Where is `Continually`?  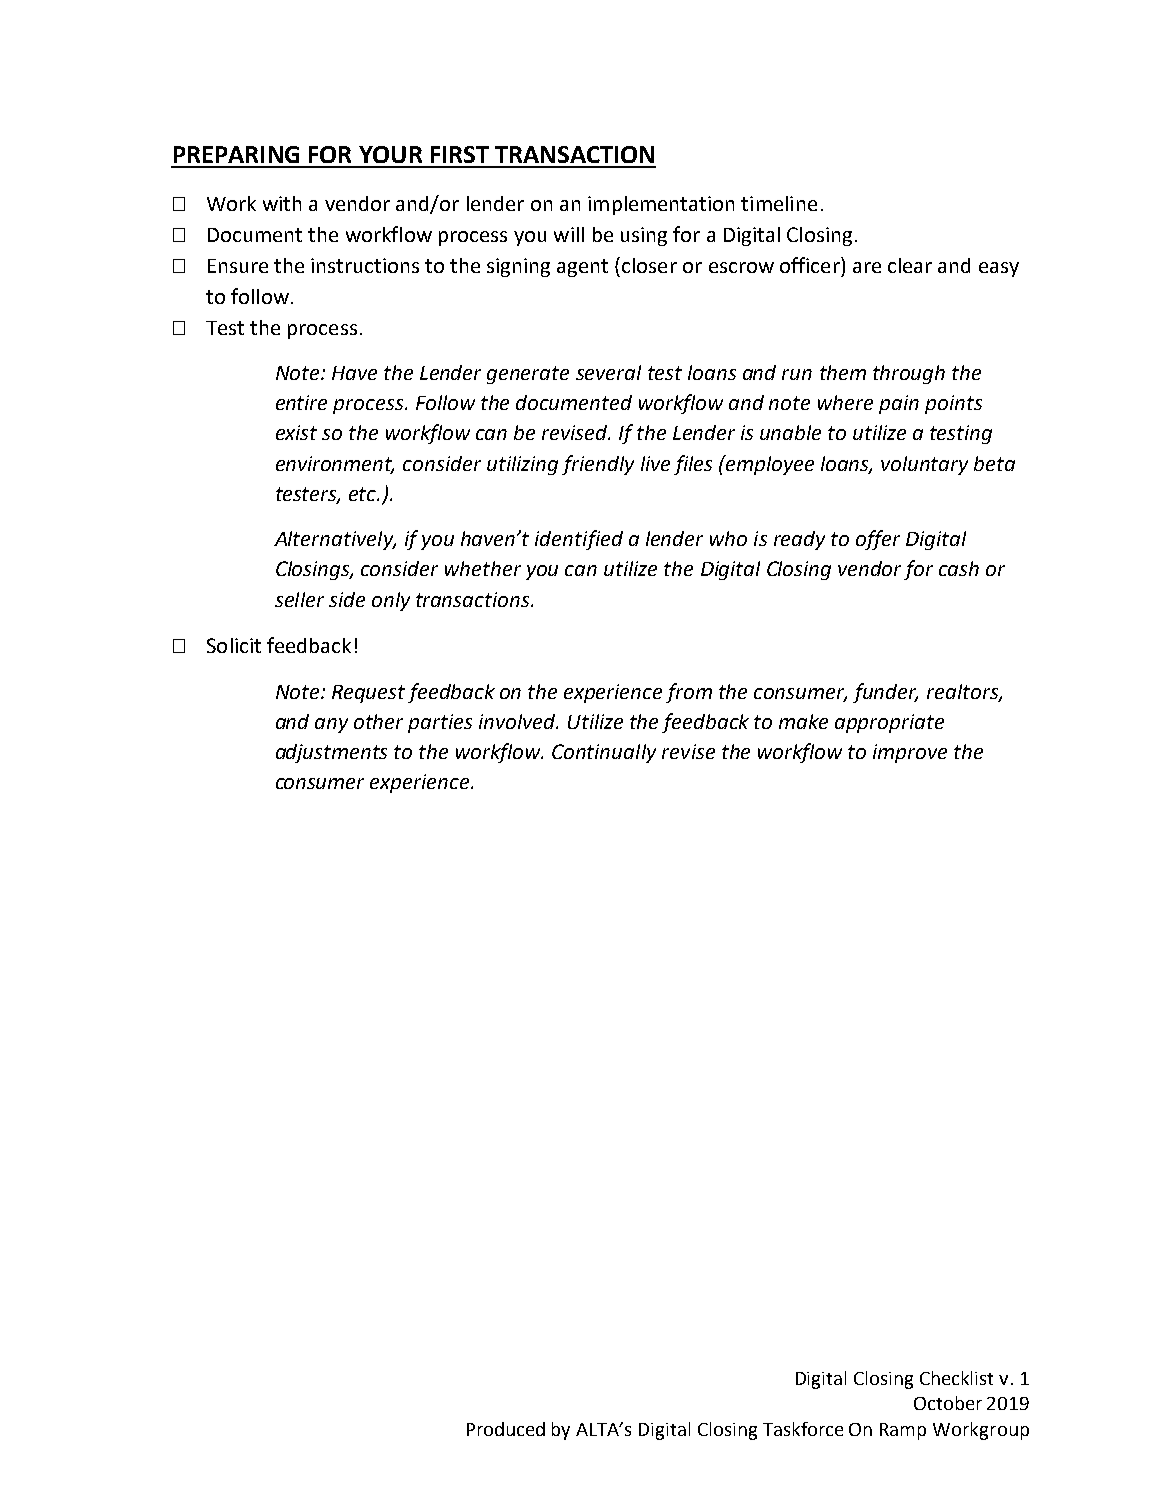
Continually is located at coordinates (604, 753).
